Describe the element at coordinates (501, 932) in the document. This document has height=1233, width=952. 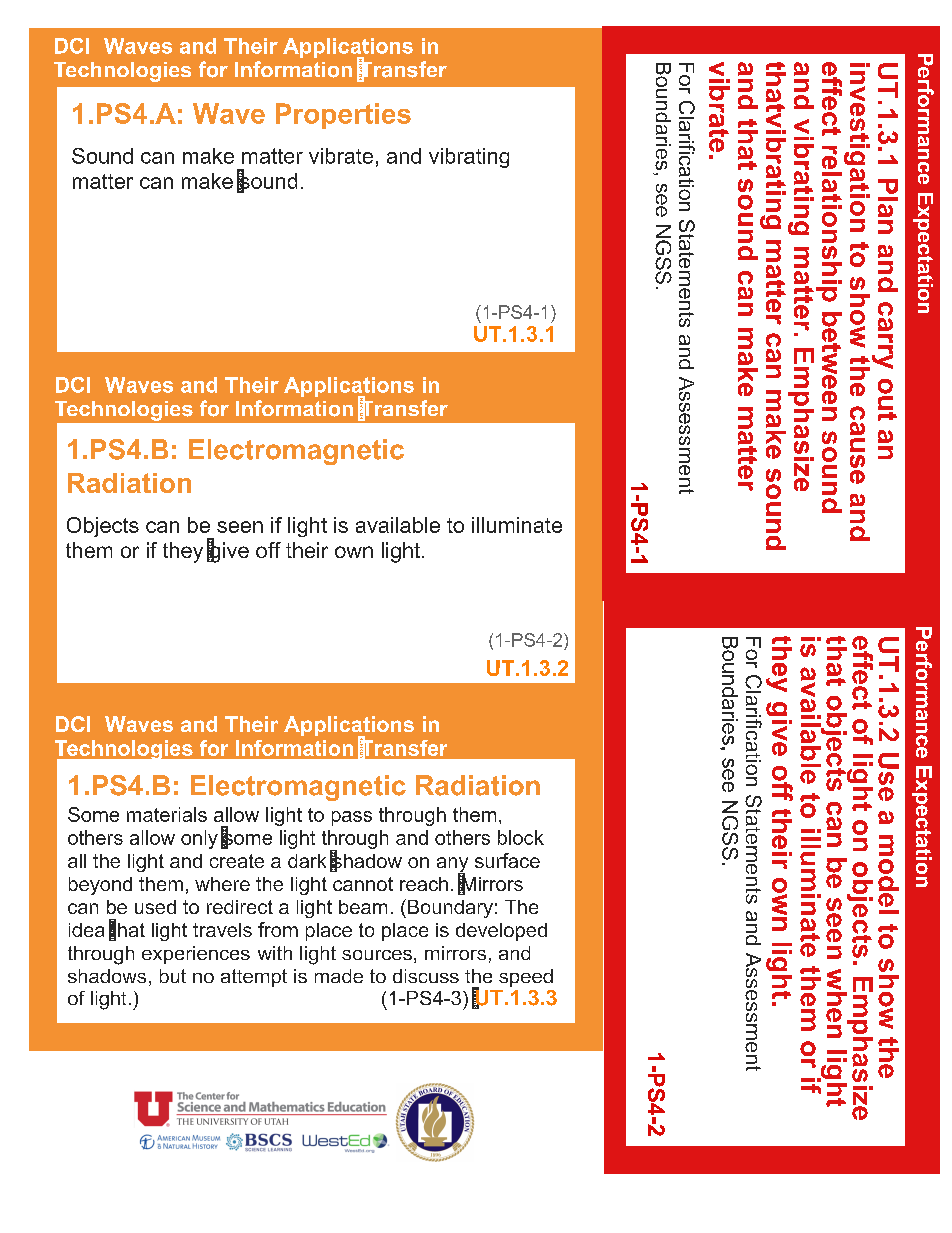
I see `developed` at that location.
